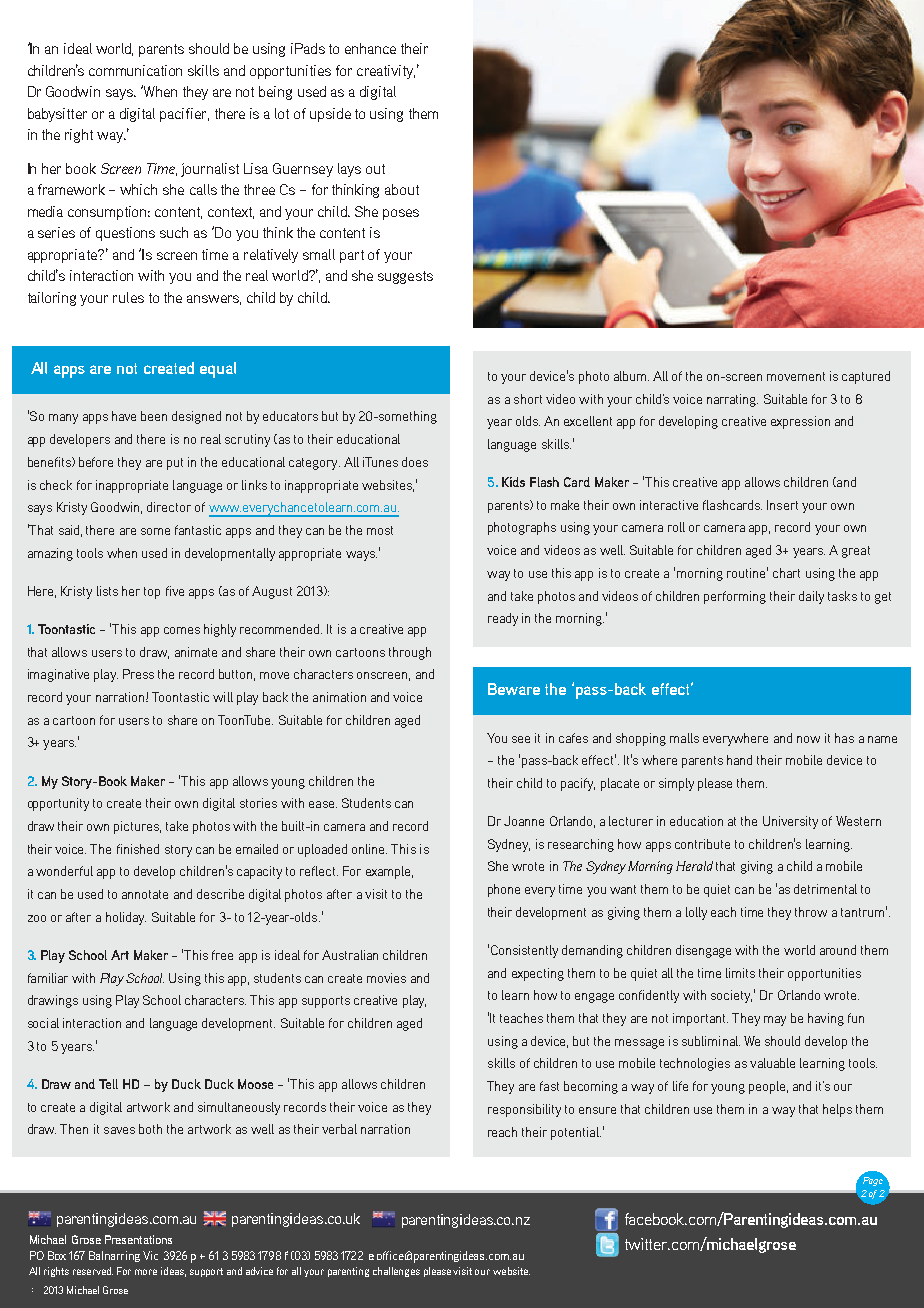 Image resolution: width=924 pixels, height=1308 pixels. What do you see at coordinates (196, 652) in the image?
I see `animate` at bounding box center [196, 652].
